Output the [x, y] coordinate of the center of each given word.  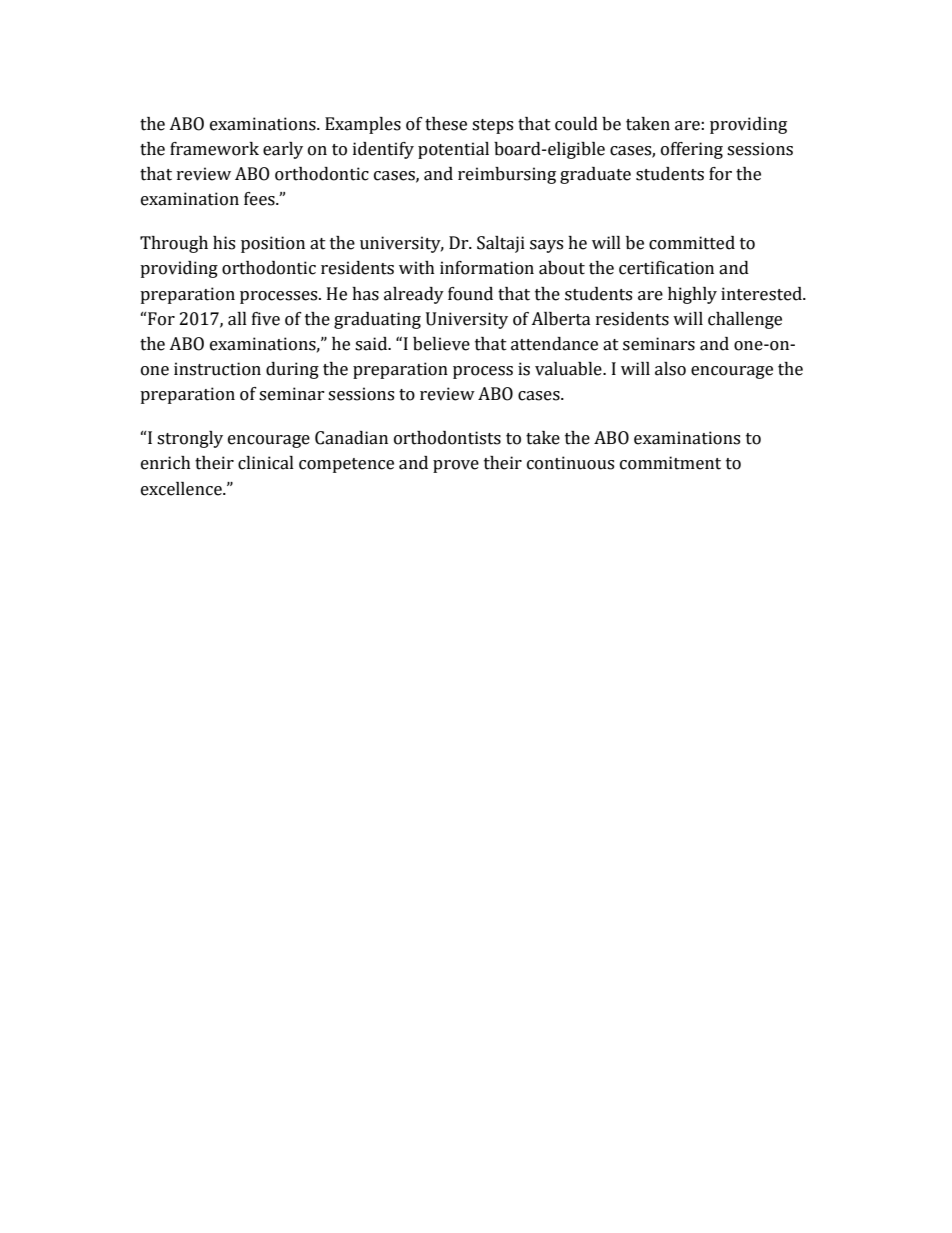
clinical [266, 463]
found [470, 294]
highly [692, 295]
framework [214, 149]
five [266, 319]
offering [692, 150]
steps [492, 126]
